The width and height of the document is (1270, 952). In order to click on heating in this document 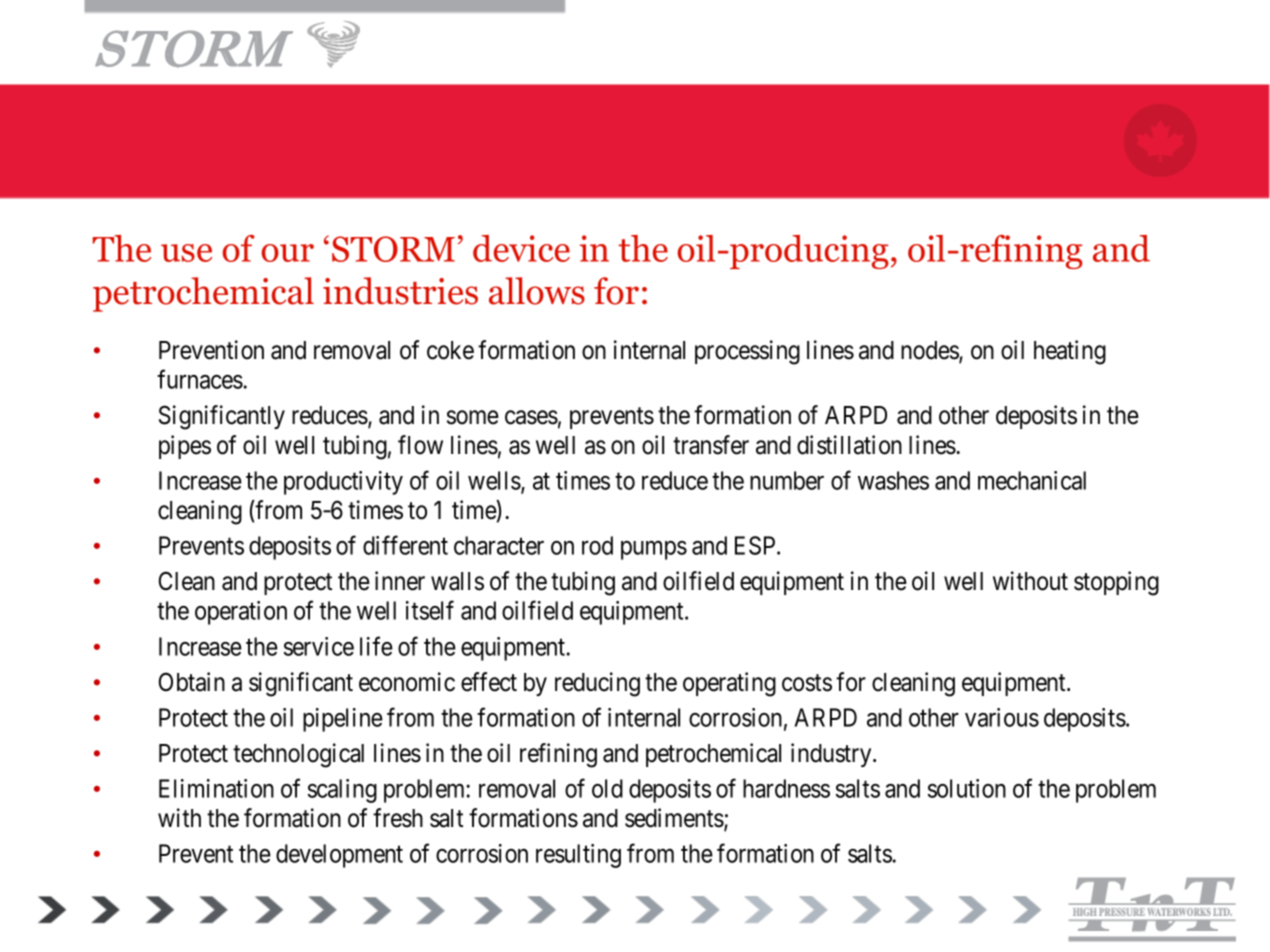, I will do `click(1070, 352)`.
